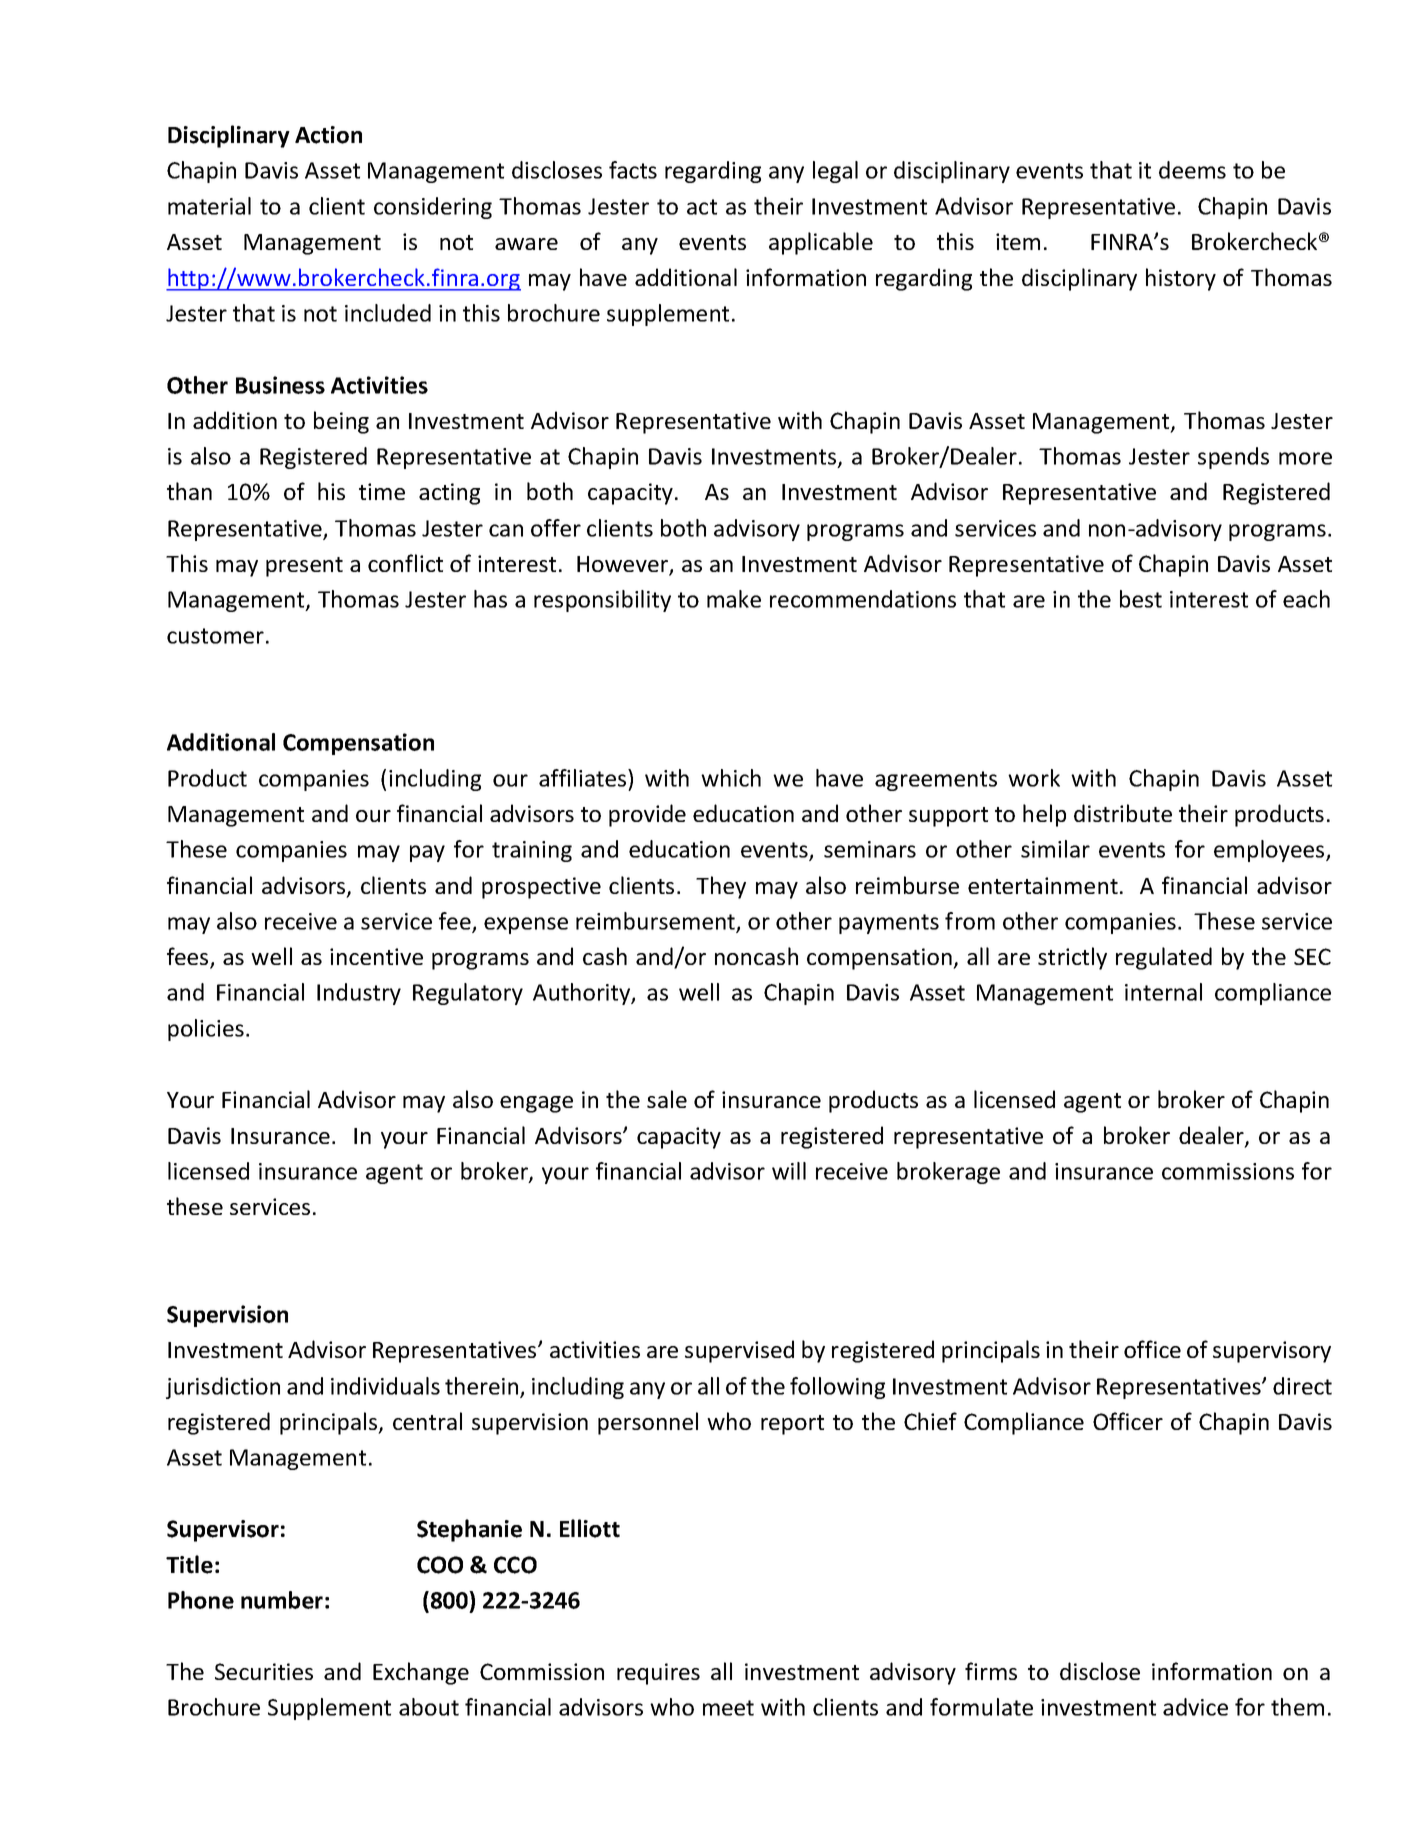 Image resolution: width=1416 pixels, height=1833 pixels. What do you see at coordinates (734, 599) in the page?
I see `make` at bounding box center [734, 599].
